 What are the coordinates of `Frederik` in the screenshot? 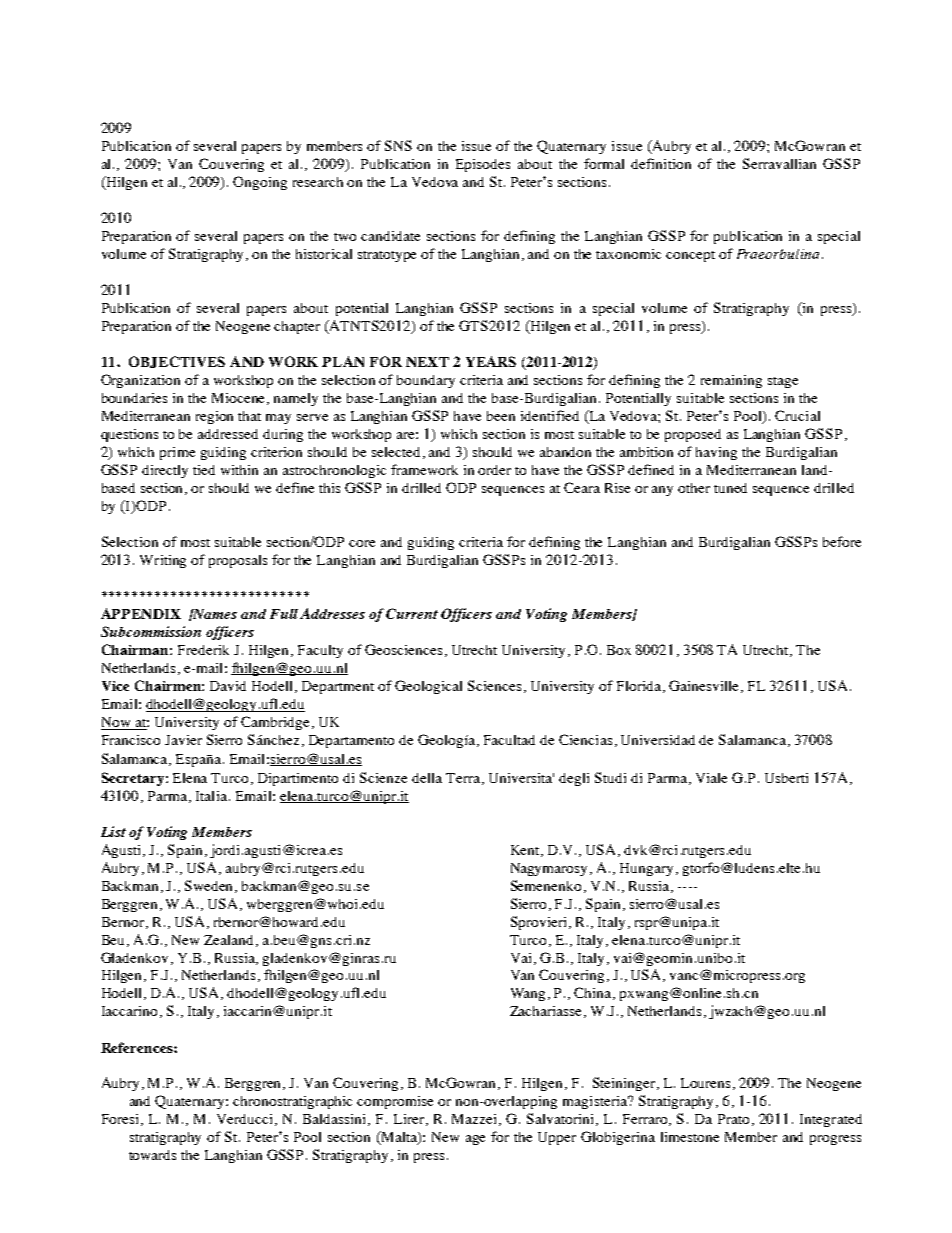 It's located at (203, 650).
